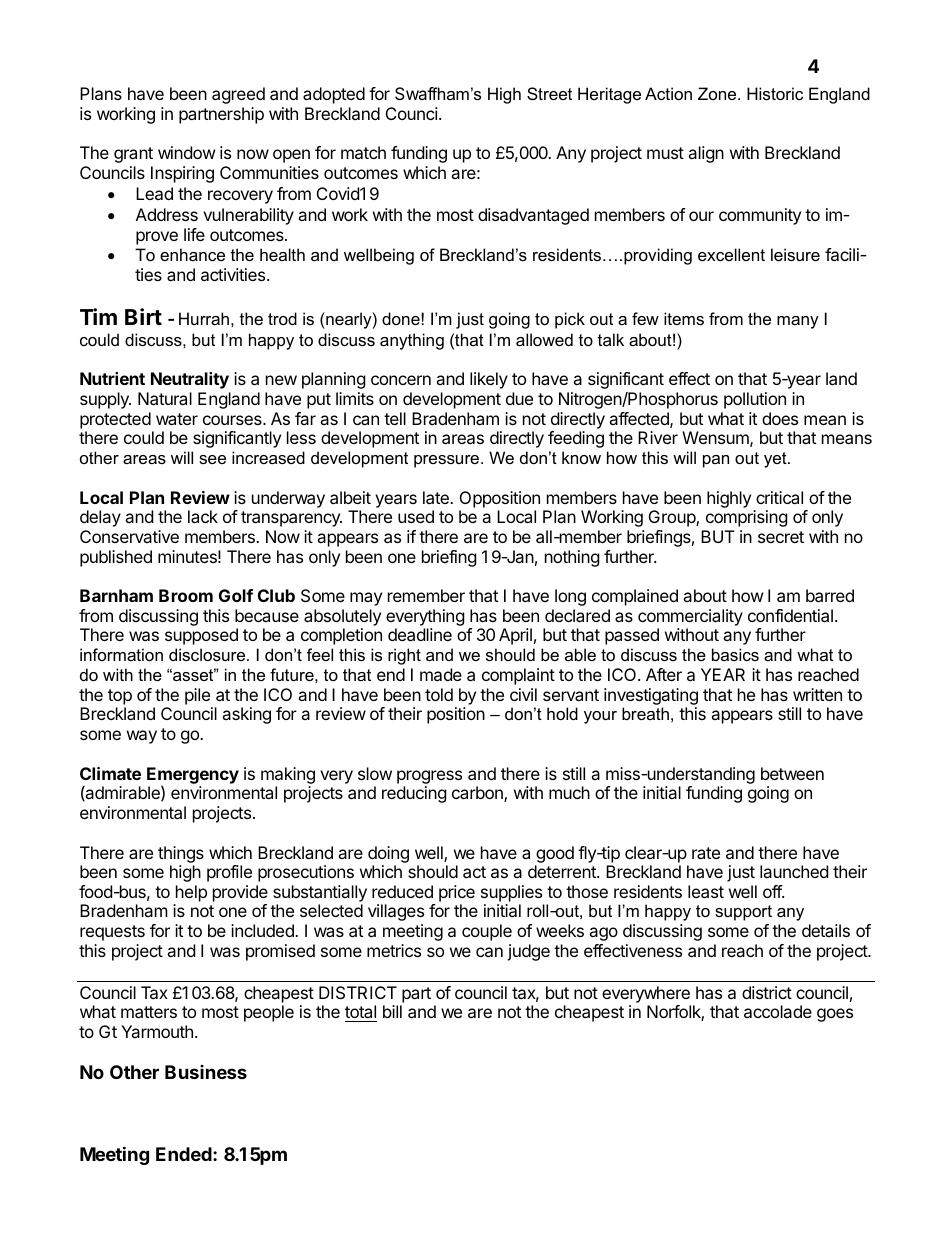 The height and width of the image is (1233, 952). Describe the element at coordinates (187, 152) in the image. I see `window` at that location.
